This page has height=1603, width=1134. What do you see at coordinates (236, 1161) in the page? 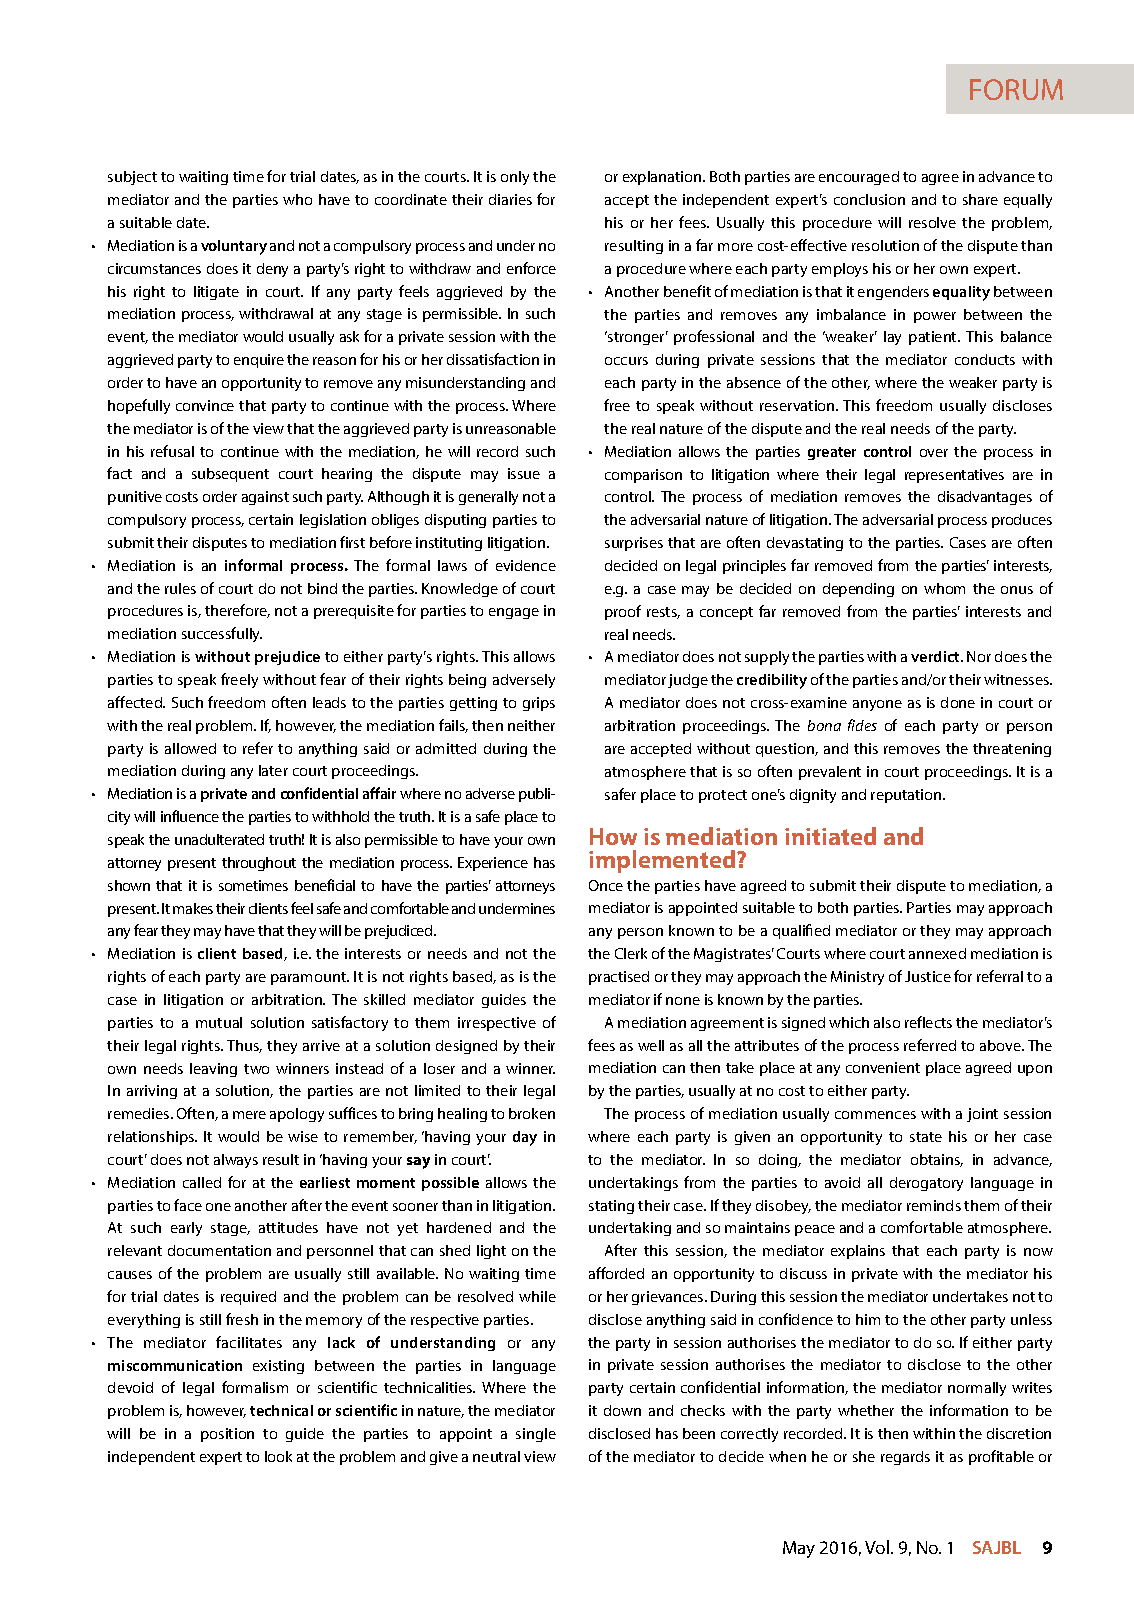
I see `always` at bounding box center [236, 1161].
